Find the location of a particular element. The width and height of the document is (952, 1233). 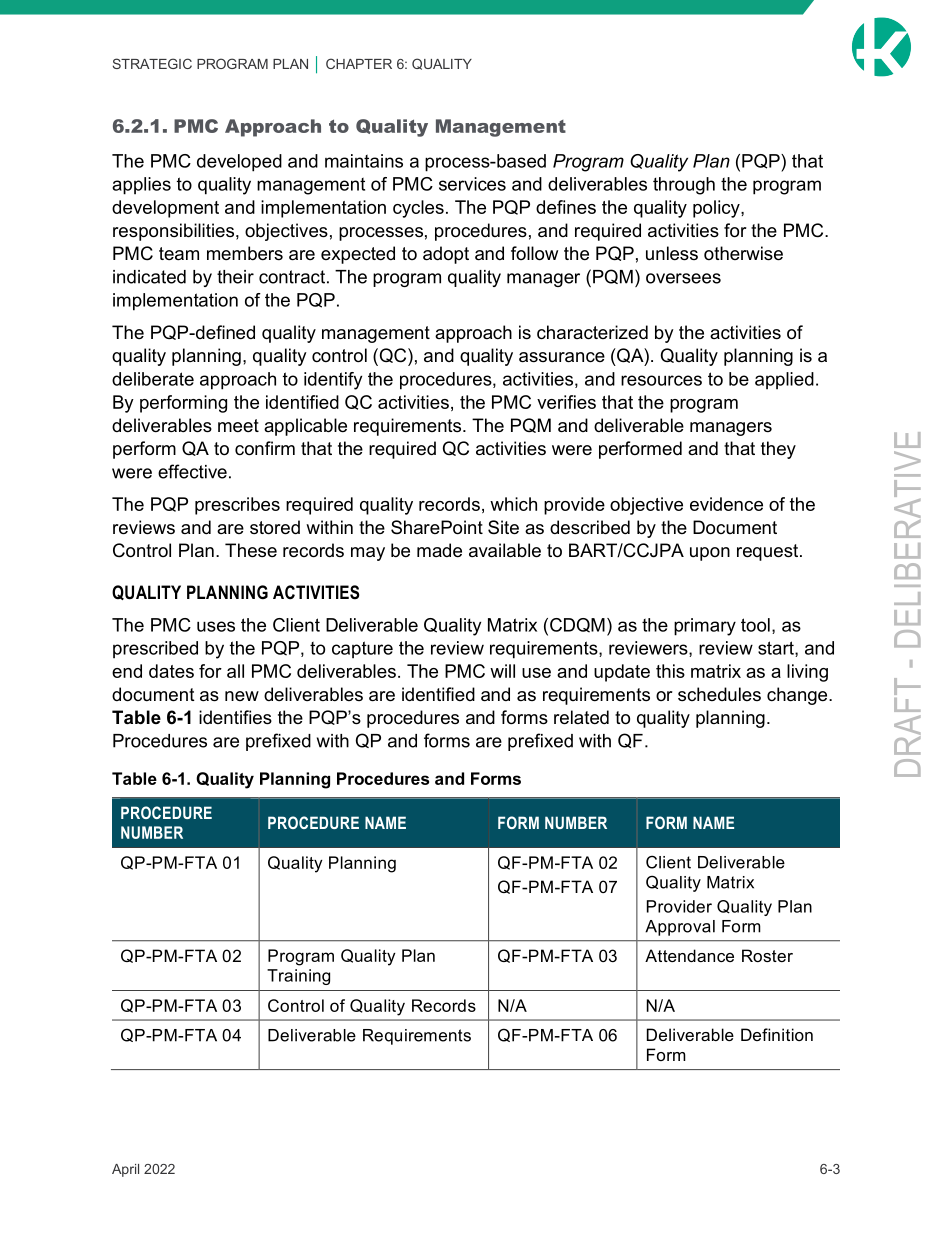

April is located at coordinates (125, 1170).
